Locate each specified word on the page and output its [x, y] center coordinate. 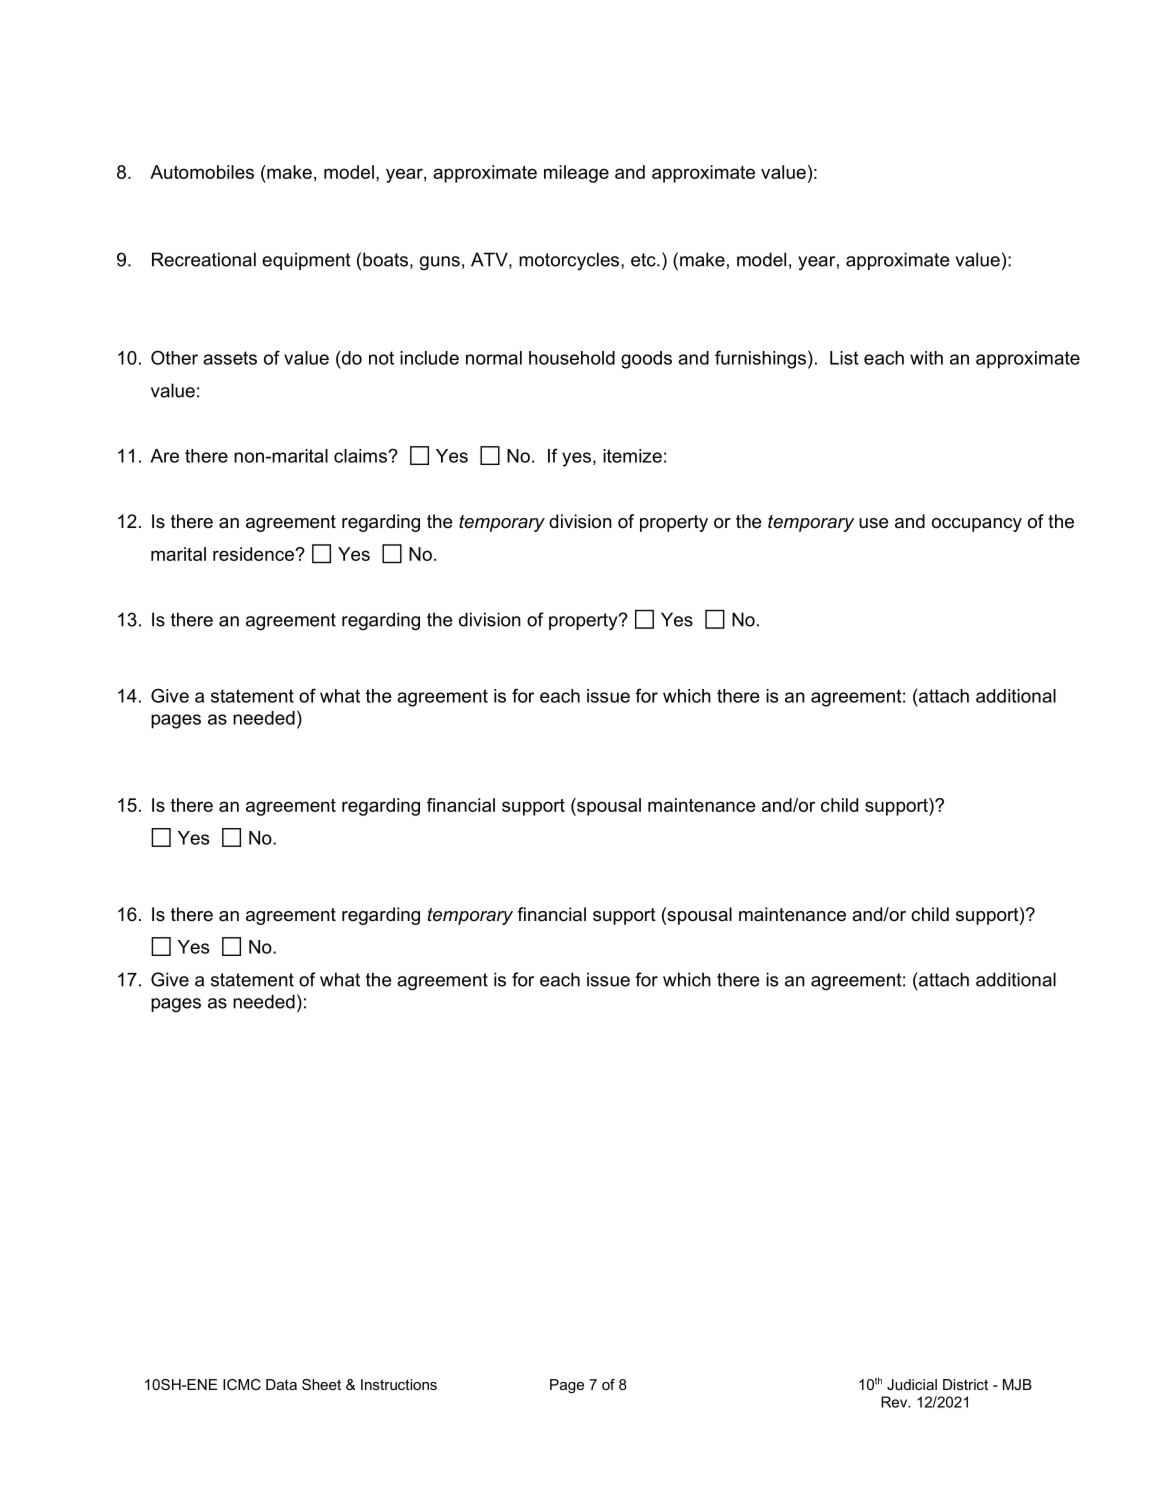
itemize [632, 456]
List [844, 358]
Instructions [399, 1384]
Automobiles [202, 172]
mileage [576, 174]
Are [164, 456]
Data [281, 1384]
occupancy [977, 525]
